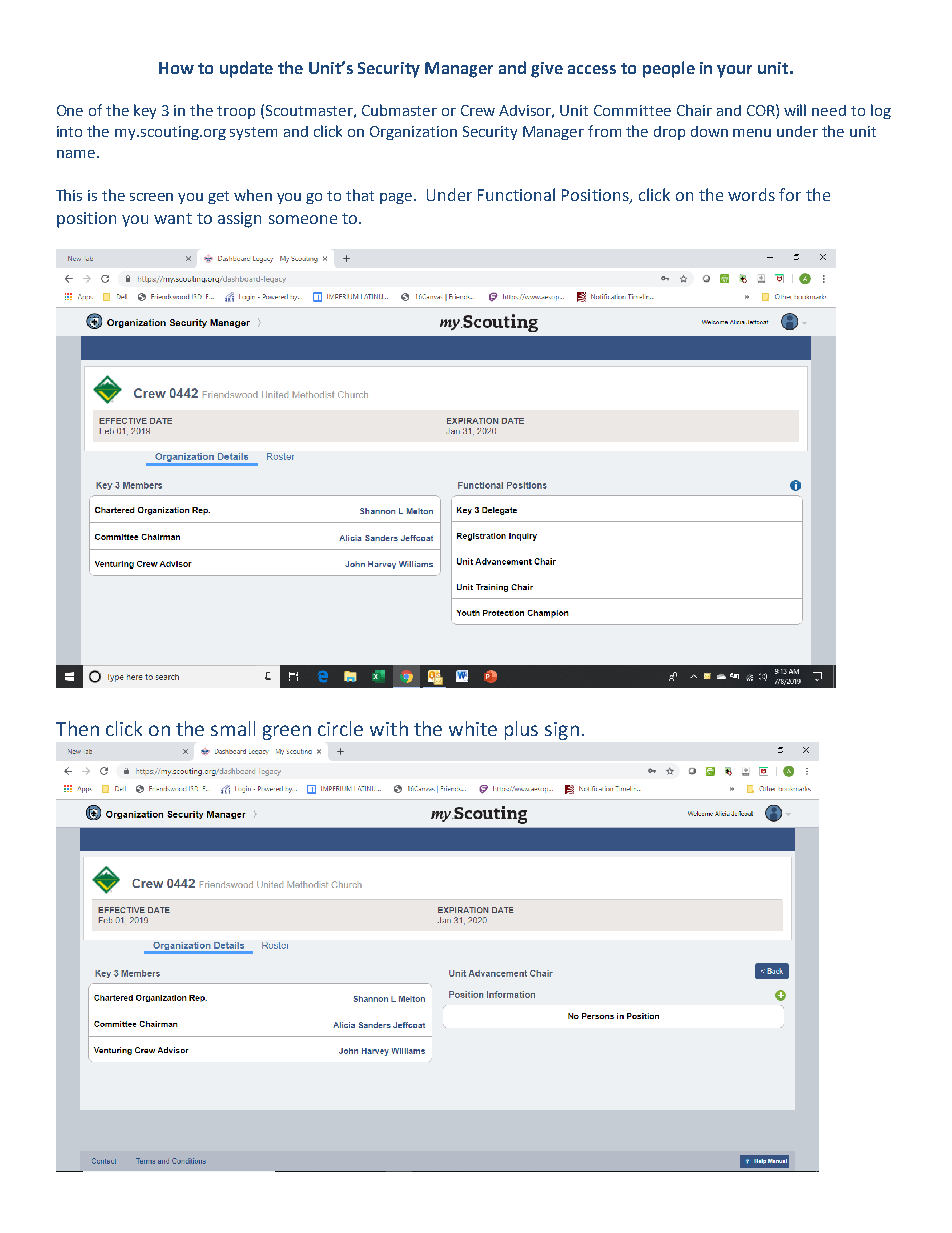 This screenshot has height=1233, width=952. What do you see at coordinates (521, 730) in the screenshot?
I see `plus` at bounding box center [521, 730].
